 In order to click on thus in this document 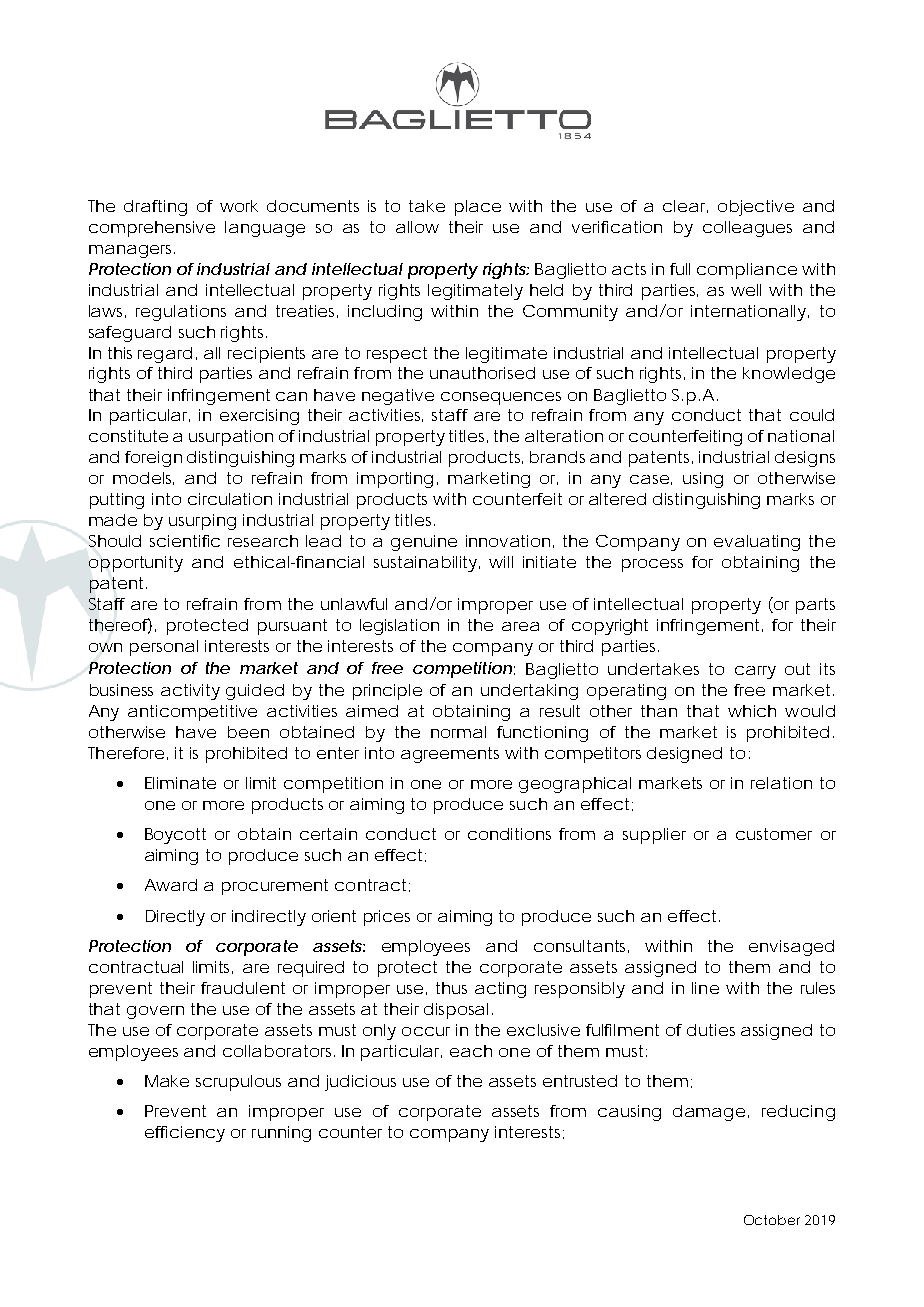, I will do `click(451, 988)`.
